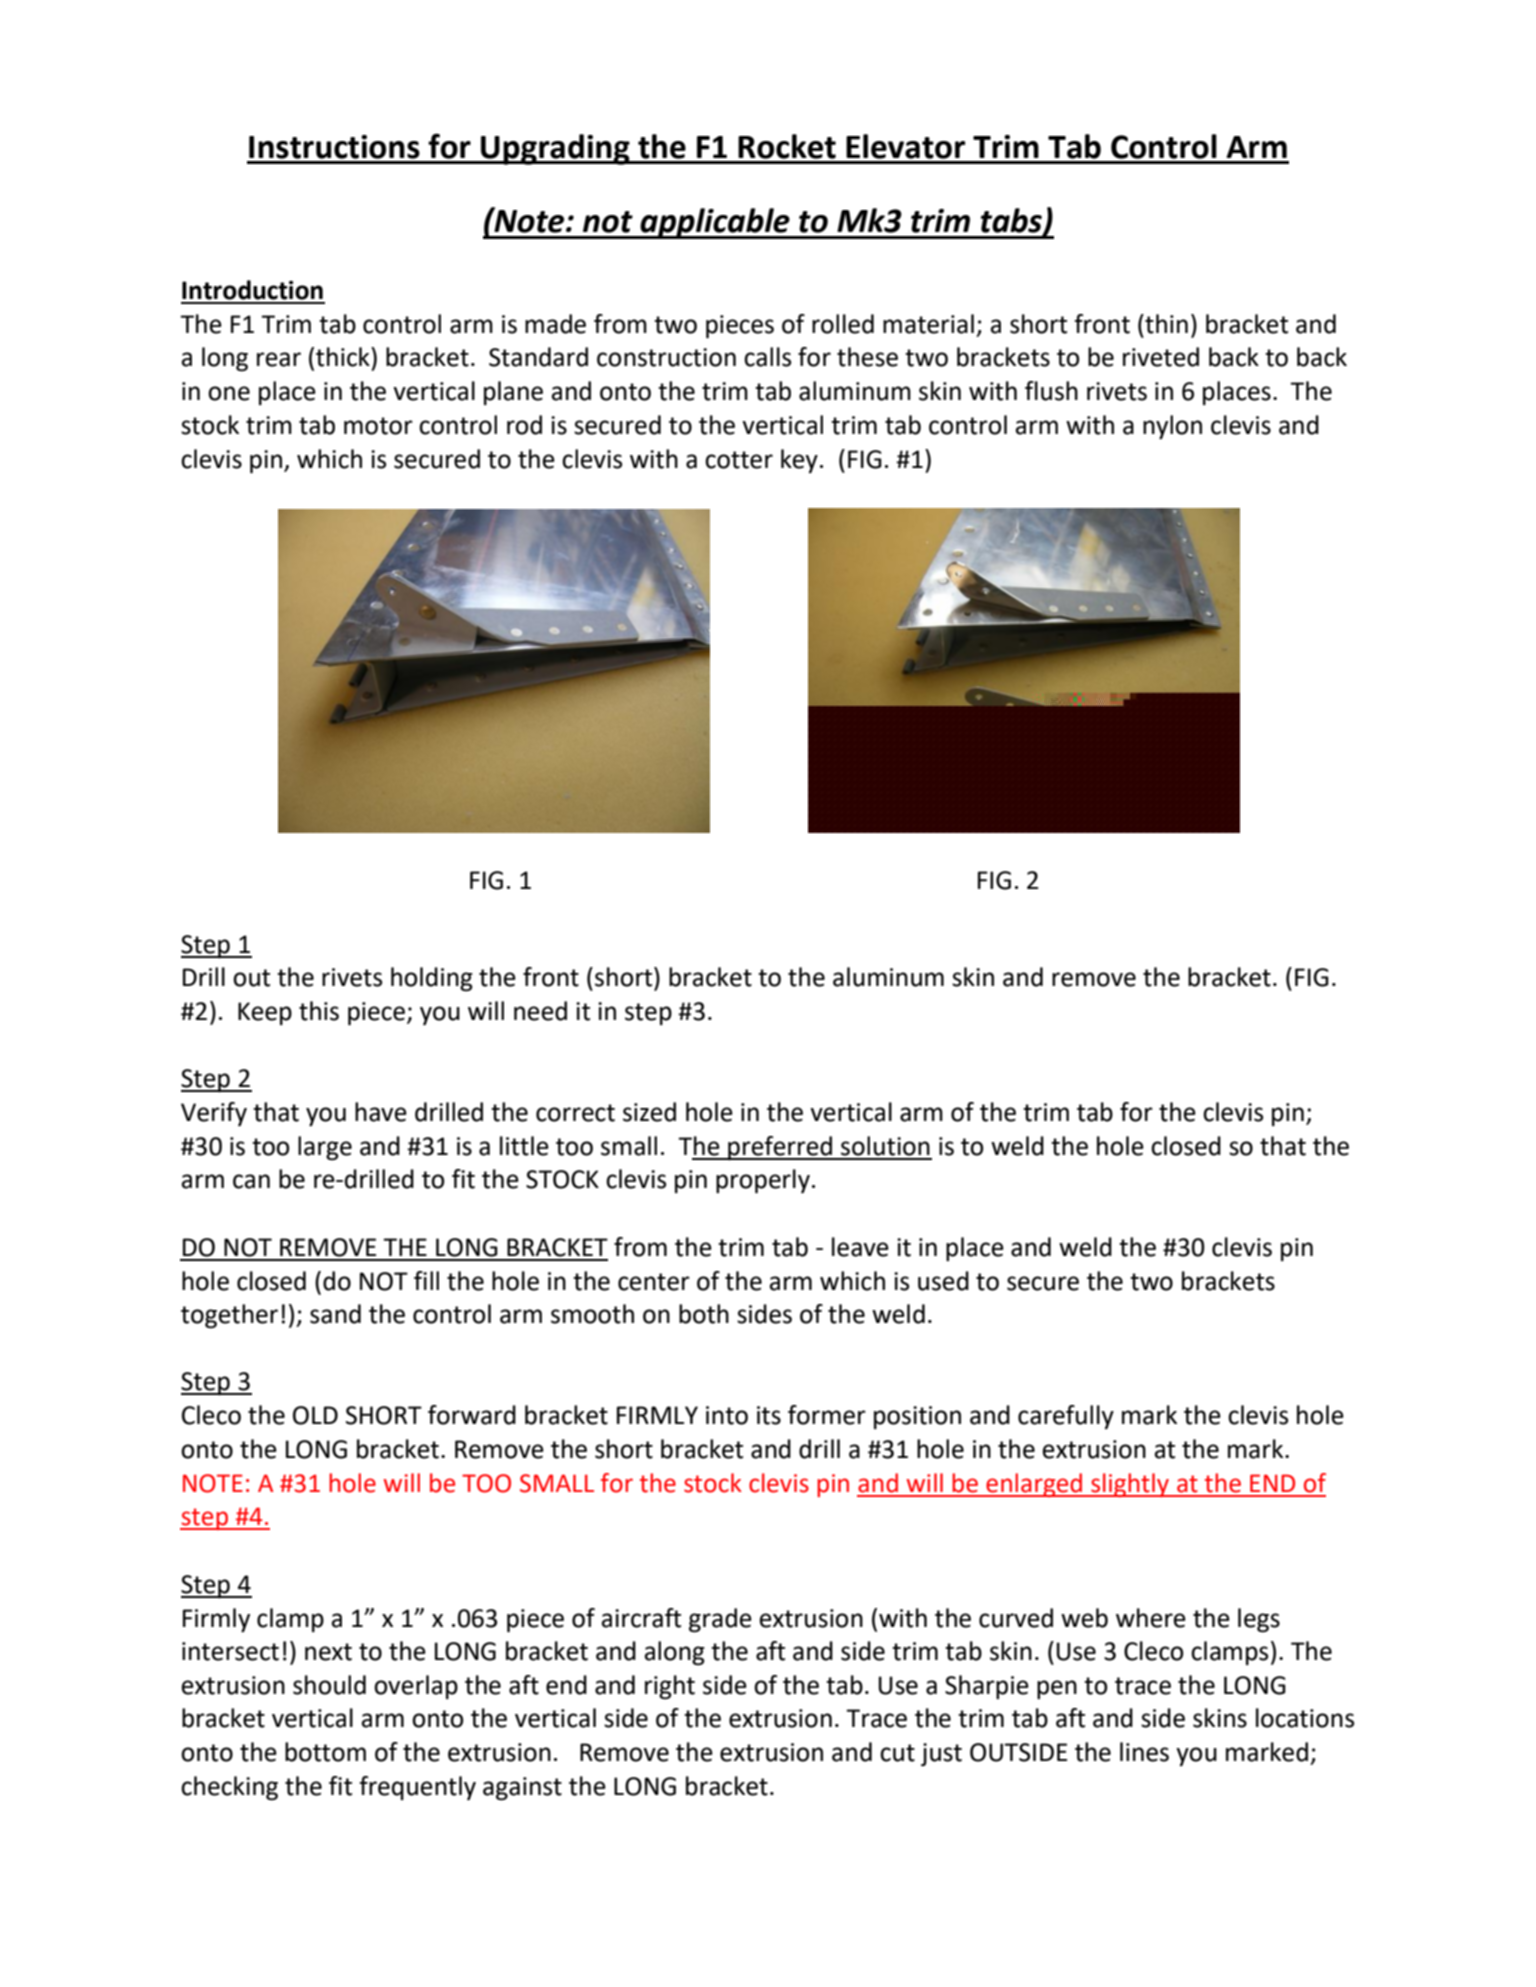  I want to click on sand, so click(335, 1314).
